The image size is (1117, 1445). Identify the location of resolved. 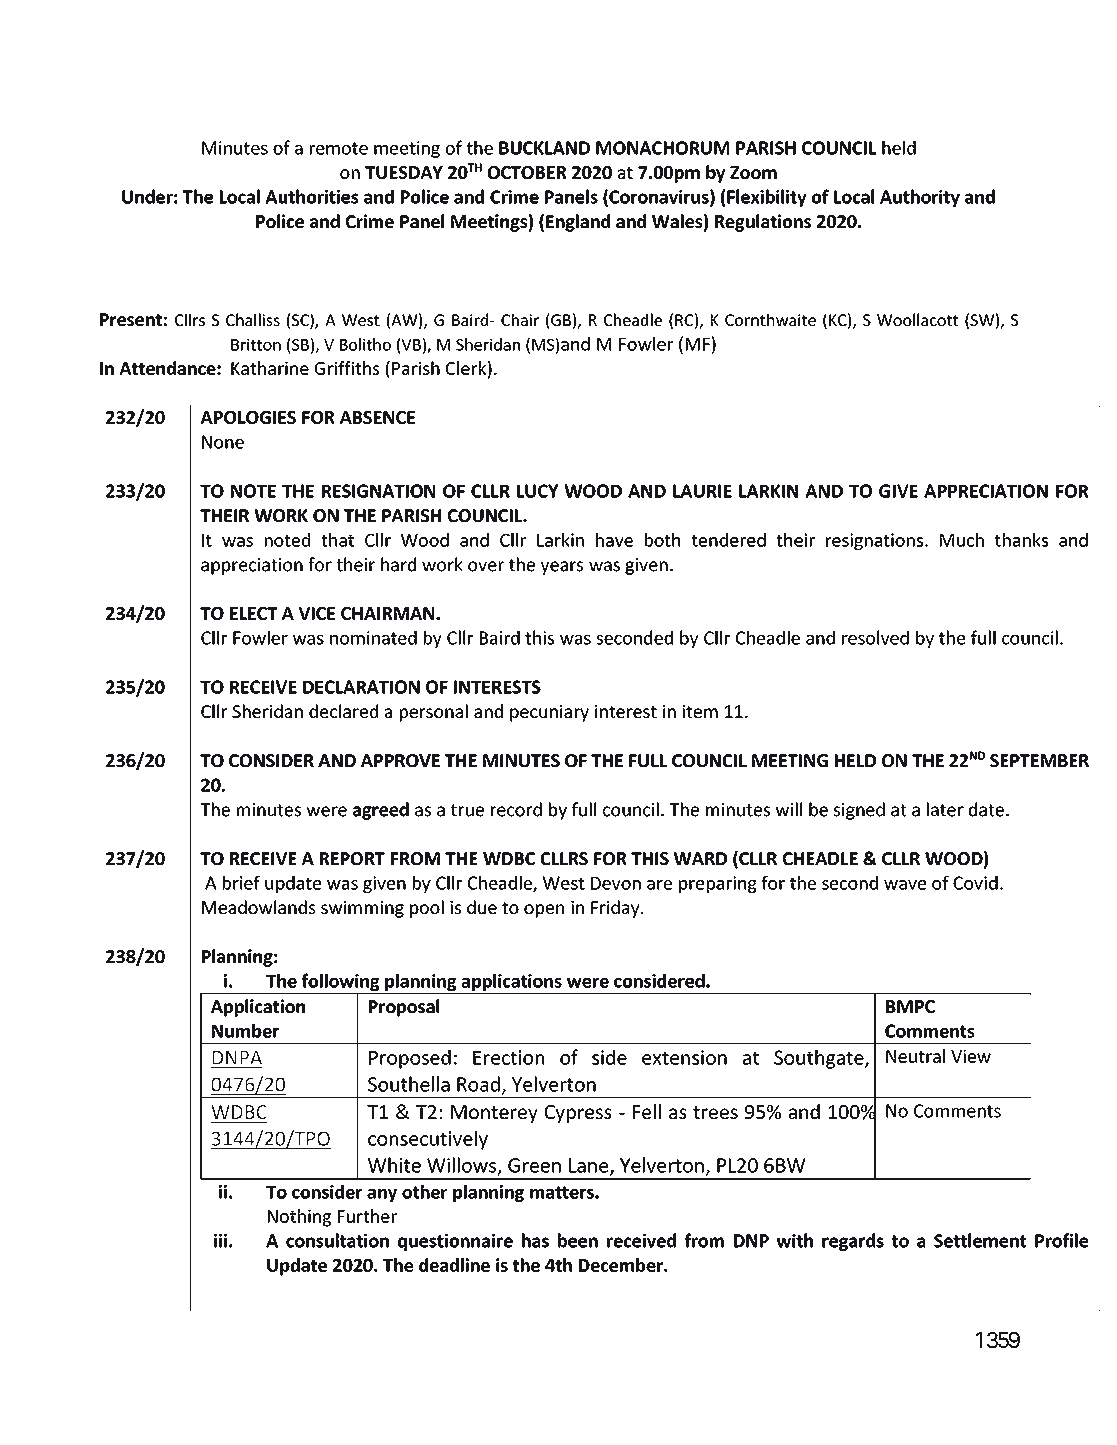
(875, 637).
